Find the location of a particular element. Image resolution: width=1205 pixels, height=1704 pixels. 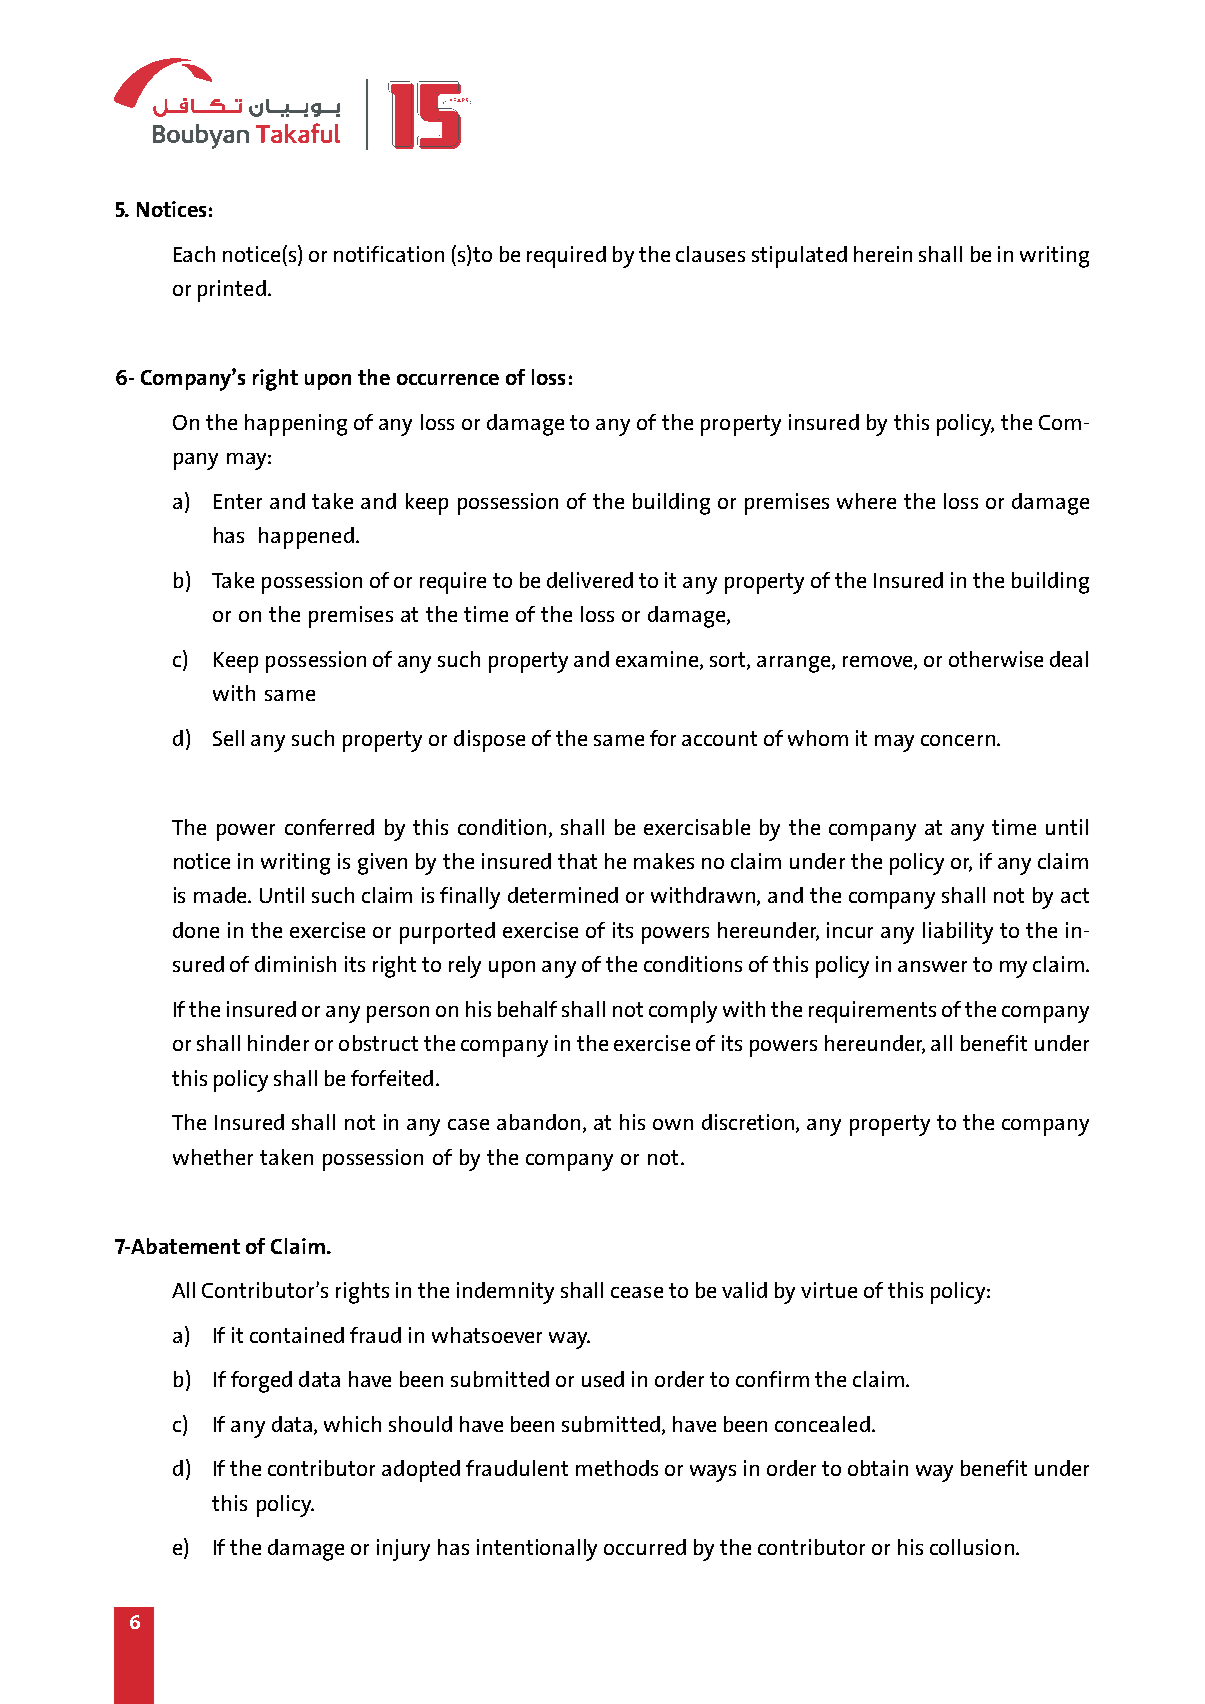

happened is located at coordinates (306, 538).
